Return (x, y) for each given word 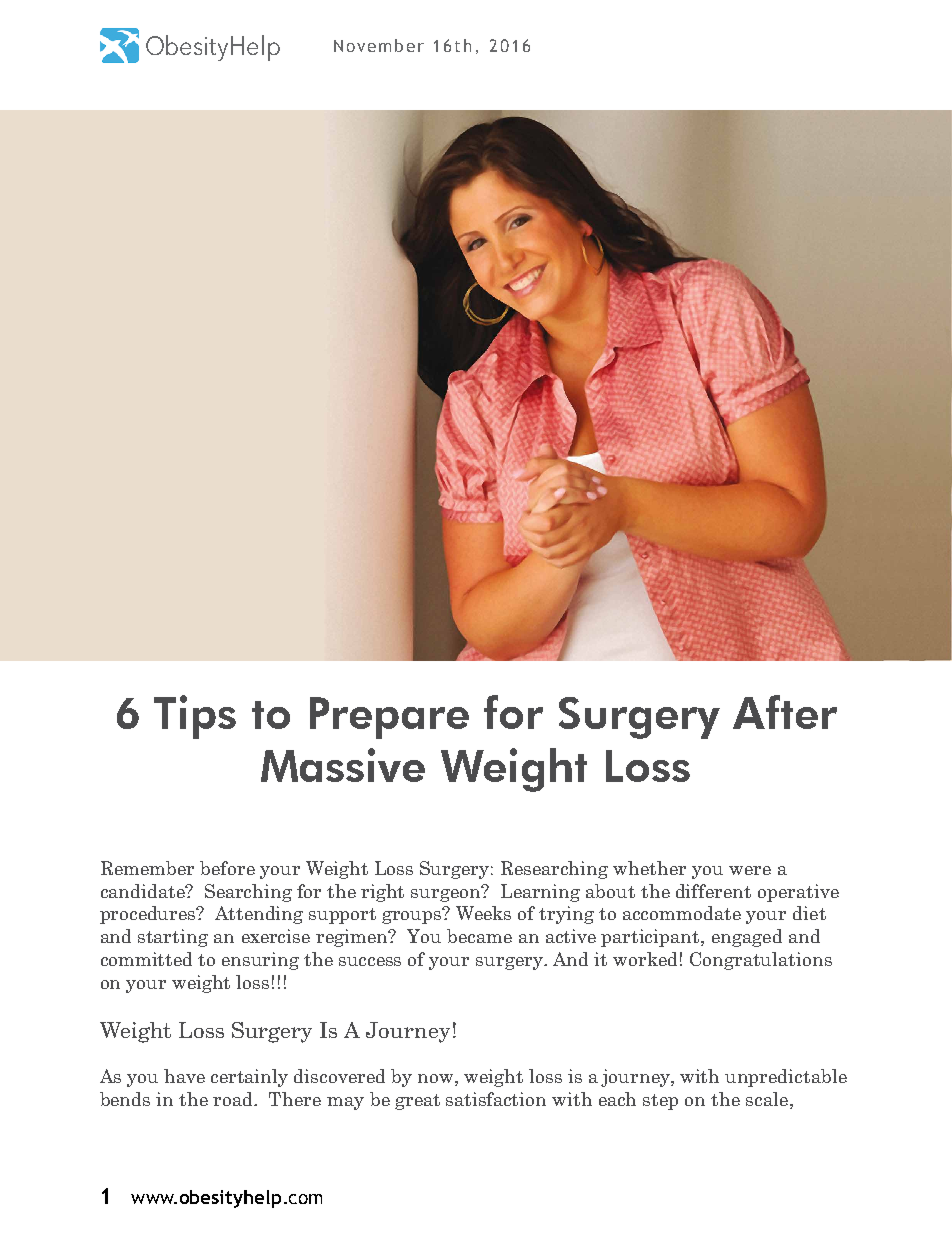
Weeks (483, 913)
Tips (195, 717)
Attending (259, 915)
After (785, 712)
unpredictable (786, 1078)
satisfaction (496, 1099)
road (234, 1099)
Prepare (389, 718)
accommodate (682, 913)
